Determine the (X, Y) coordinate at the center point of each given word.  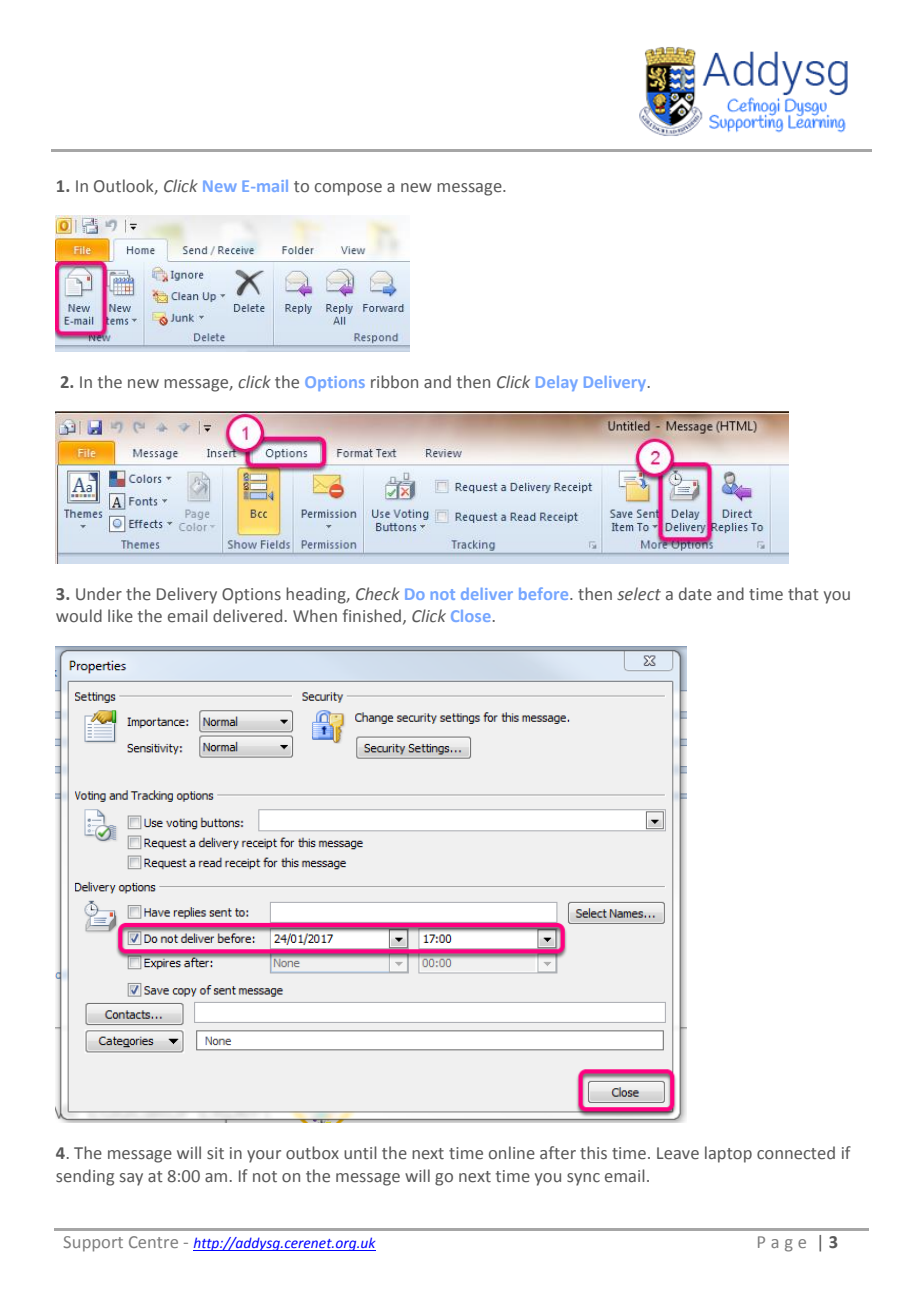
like (120, 615)
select (639, 594)
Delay (557, 383)
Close (470, 616)
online (512, 1153)
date (695, 593)
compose (348, 189)
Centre (153, 1242)
